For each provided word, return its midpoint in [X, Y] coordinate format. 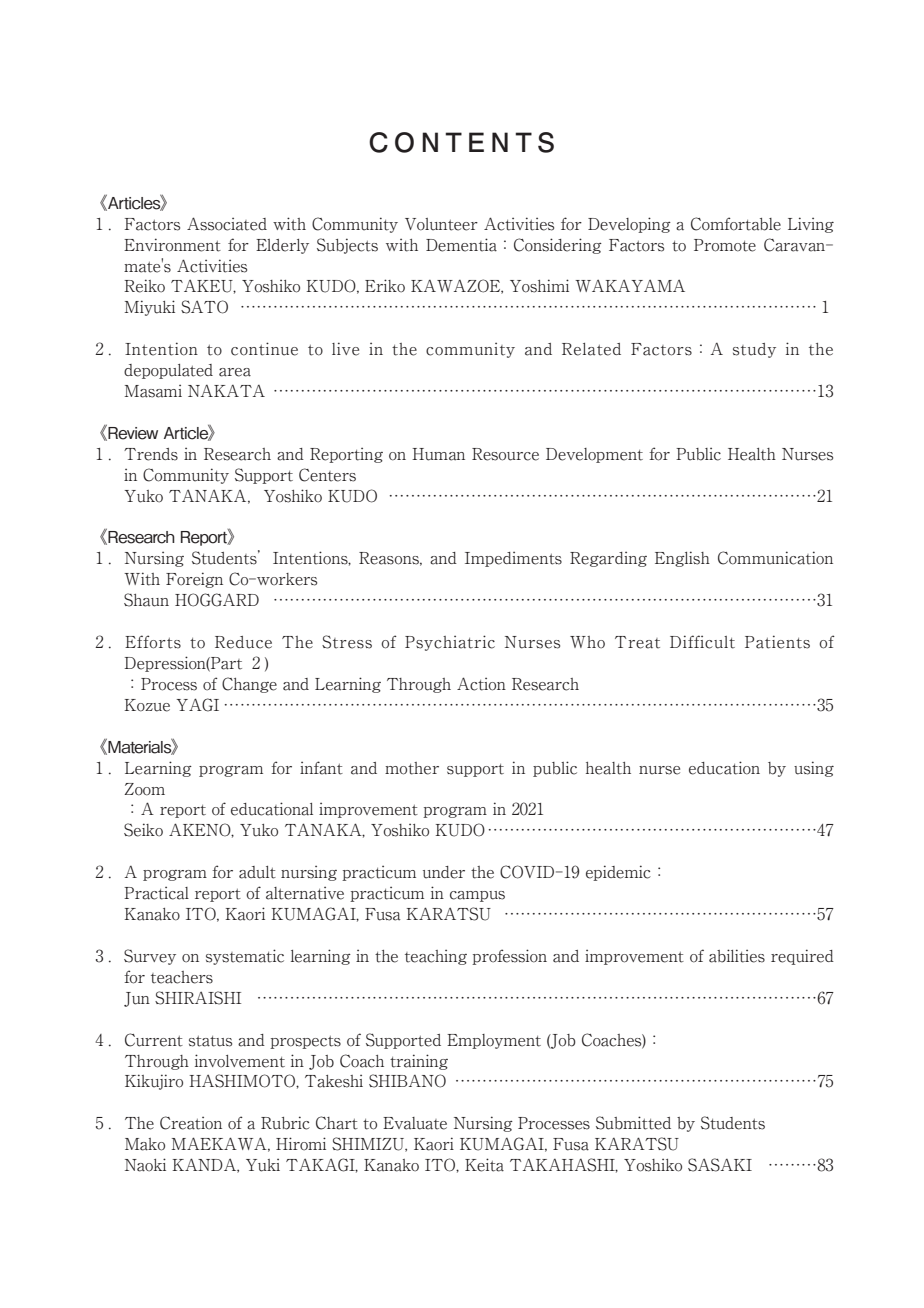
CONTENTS [461, 142]
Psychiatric [450, 643]
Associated [227, 224]
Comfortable [736, 224]
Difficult [702, 642]
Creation [191, 1123]
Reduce [243, 642]
